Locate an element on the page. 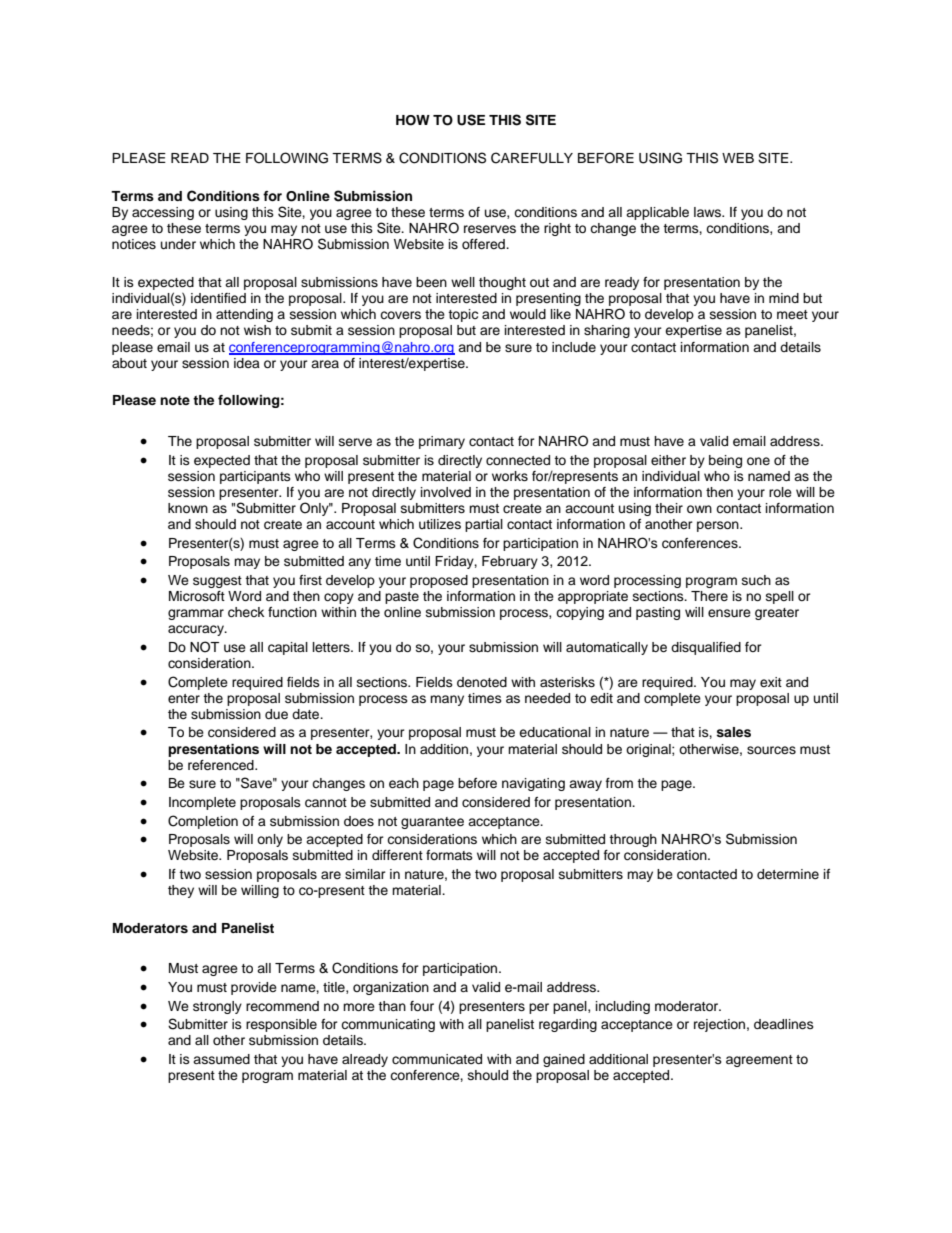  There is located at coordinates (709, 596).
